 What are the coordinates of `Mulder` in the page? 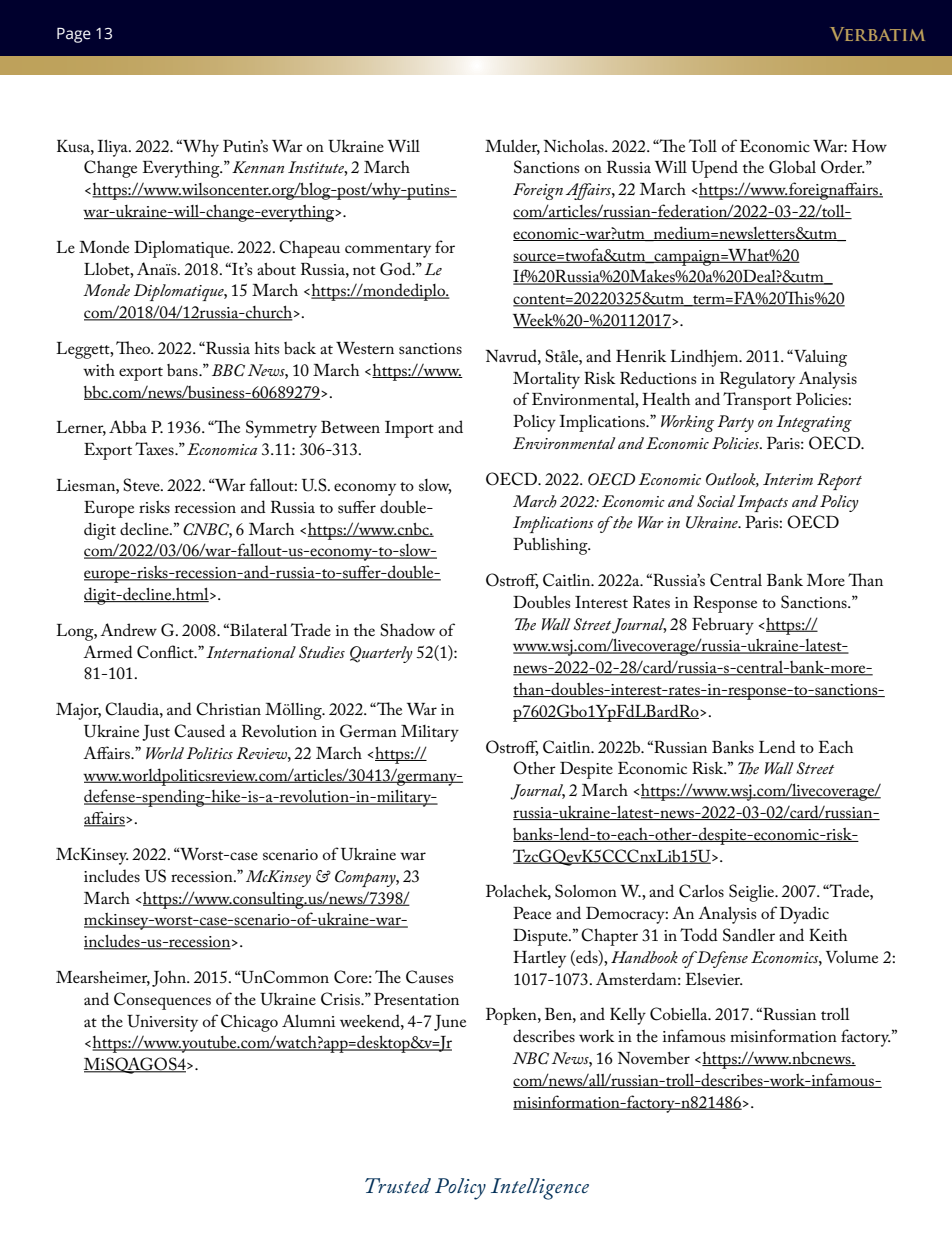 It's located at (512, 146).
